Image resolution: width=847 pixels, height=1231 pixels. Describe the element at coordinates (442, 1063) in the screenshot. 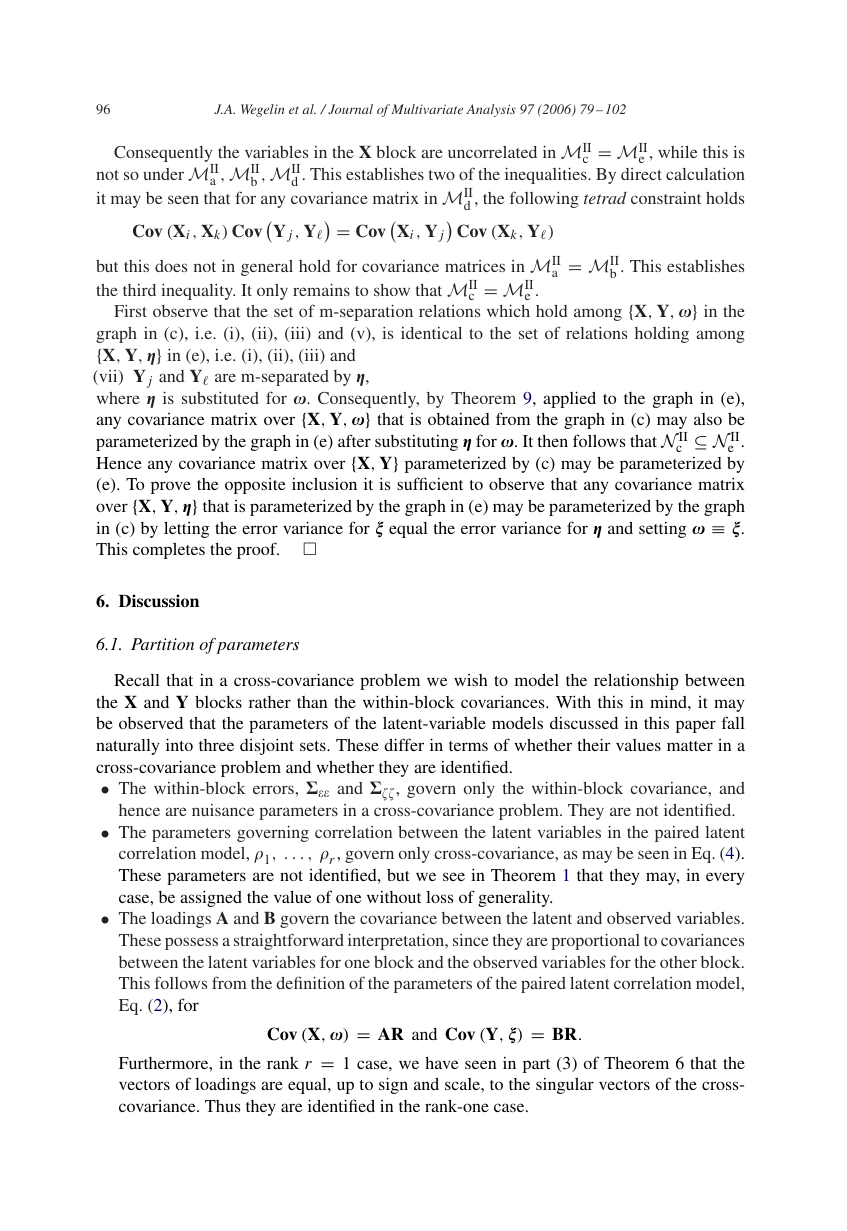

I see `have` at that location.
